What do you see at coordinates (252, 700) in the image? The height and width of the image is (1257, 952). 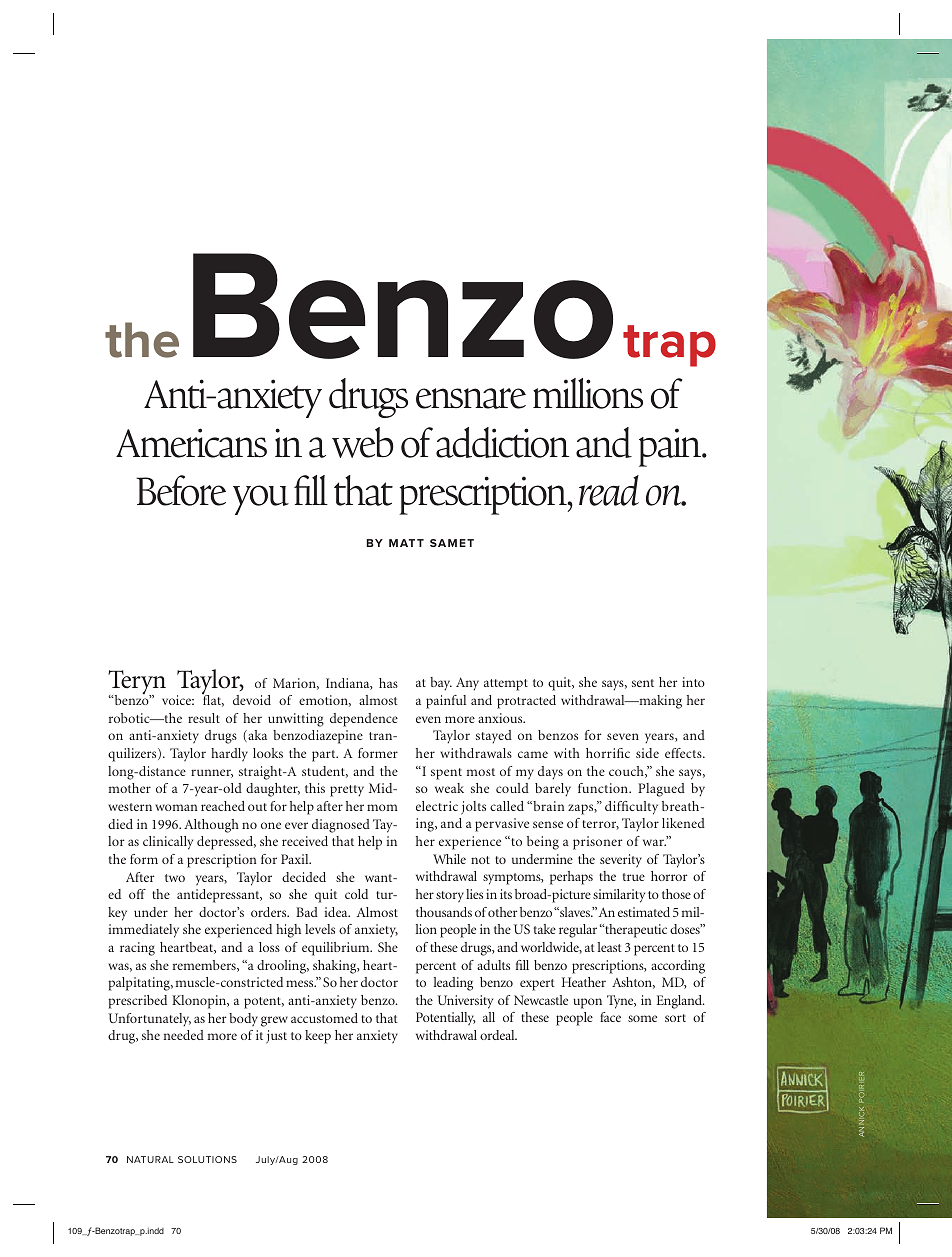 I see `devoid` at bounding box center [252, 700].
